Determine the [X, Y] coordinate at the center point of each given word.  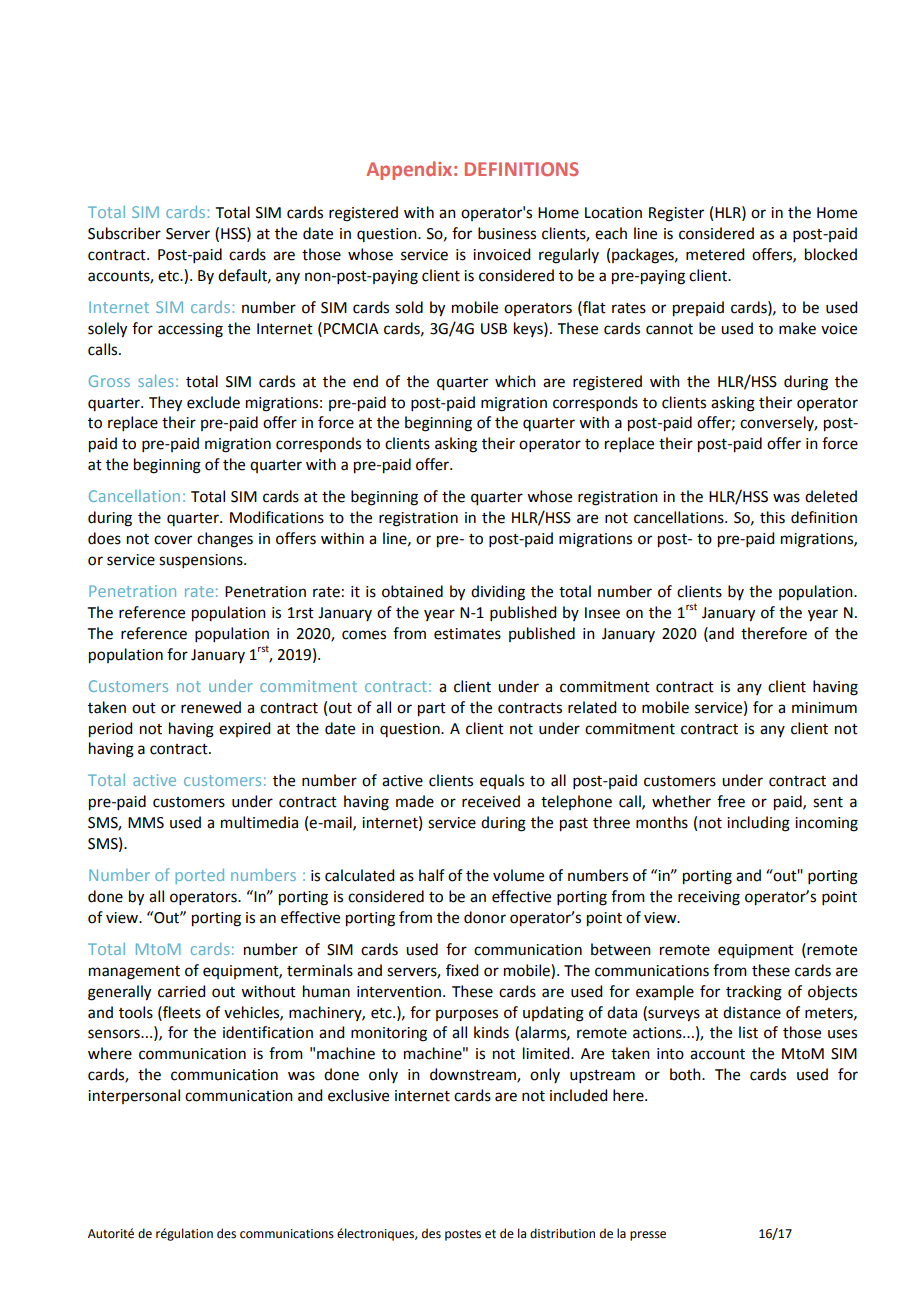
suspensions [202, 561]
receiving [709, 898]
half [432, 875]
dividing [498, 593]
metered [715, 254]
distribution [562, 1233]
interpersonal [134, 1096]
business [507, 233]
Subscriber [124, 233]
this [772, 517]
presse [648, 1236]
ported [200, 876]
